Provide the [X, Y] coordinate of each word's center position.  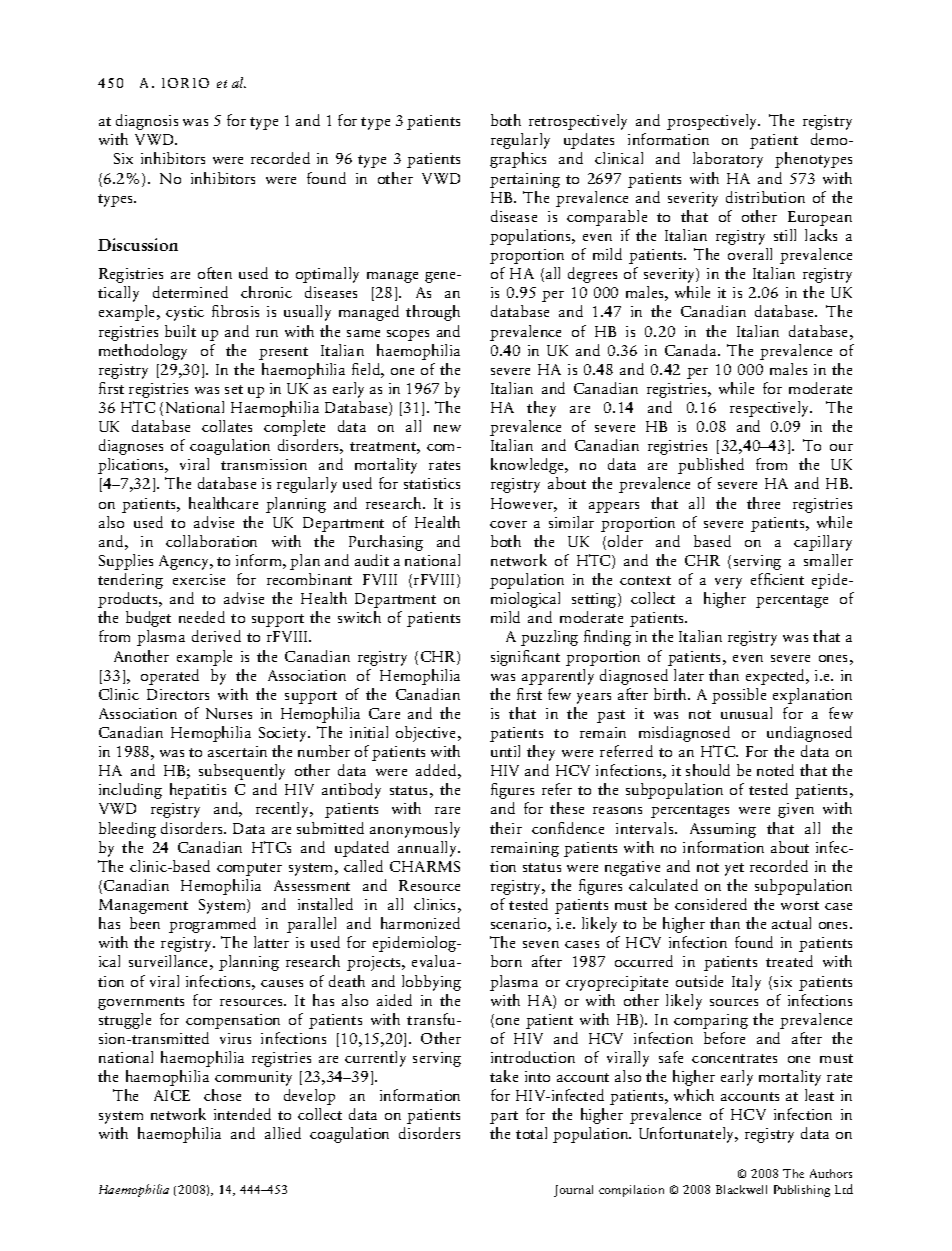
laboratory [728, 160]
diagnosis [147, 122]
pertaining [525, 180]
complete [294, 428]
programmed [212, 925]
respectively [771, 409]
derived [216, 636]
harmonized [420, 923]
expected [777, 677]
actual [791, 923]
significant [525, 658]
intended [242, 1114]
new [447, 428]
